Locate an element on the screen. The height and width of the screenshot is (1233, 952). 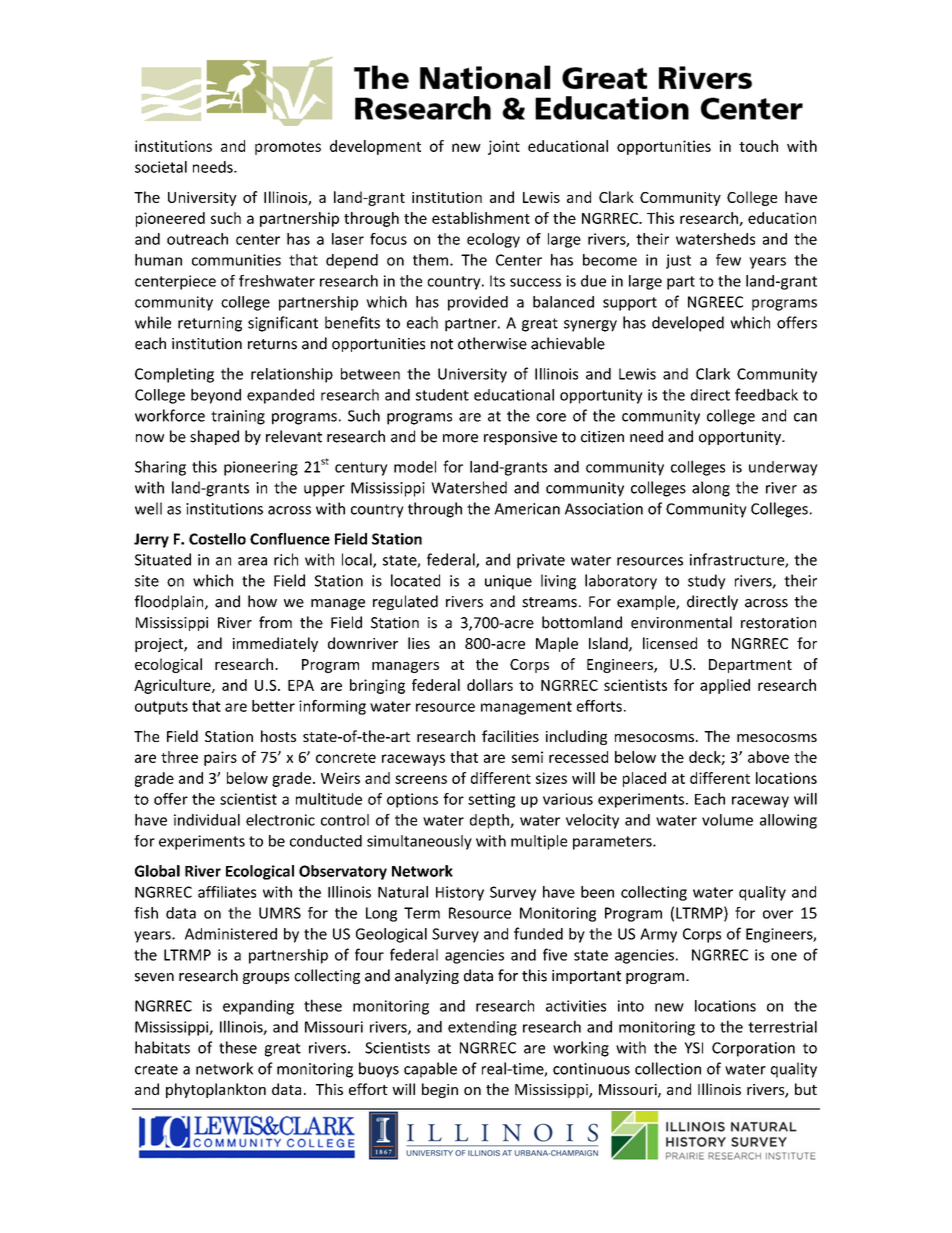
how is located at coordinates (262, 601).
